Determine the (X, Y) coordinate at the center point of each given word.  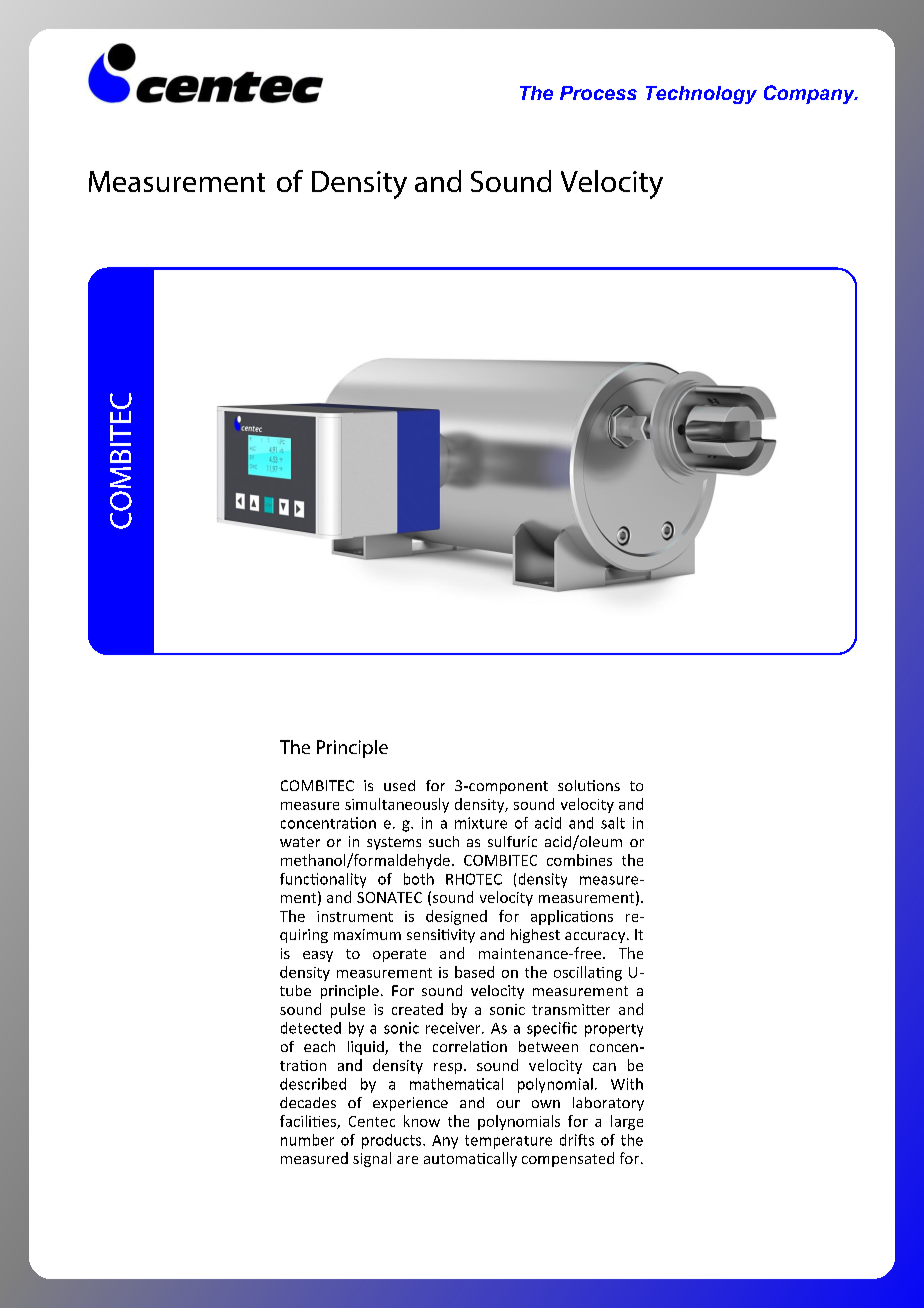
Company (810, 94)
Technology (701, 95)
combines (579, 860)
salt (613, 823)
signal (372, 1159)
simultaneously (397, 805)
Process (598, 93)
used (399, 785)
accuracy (596, 937)
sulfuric (512, 841)
